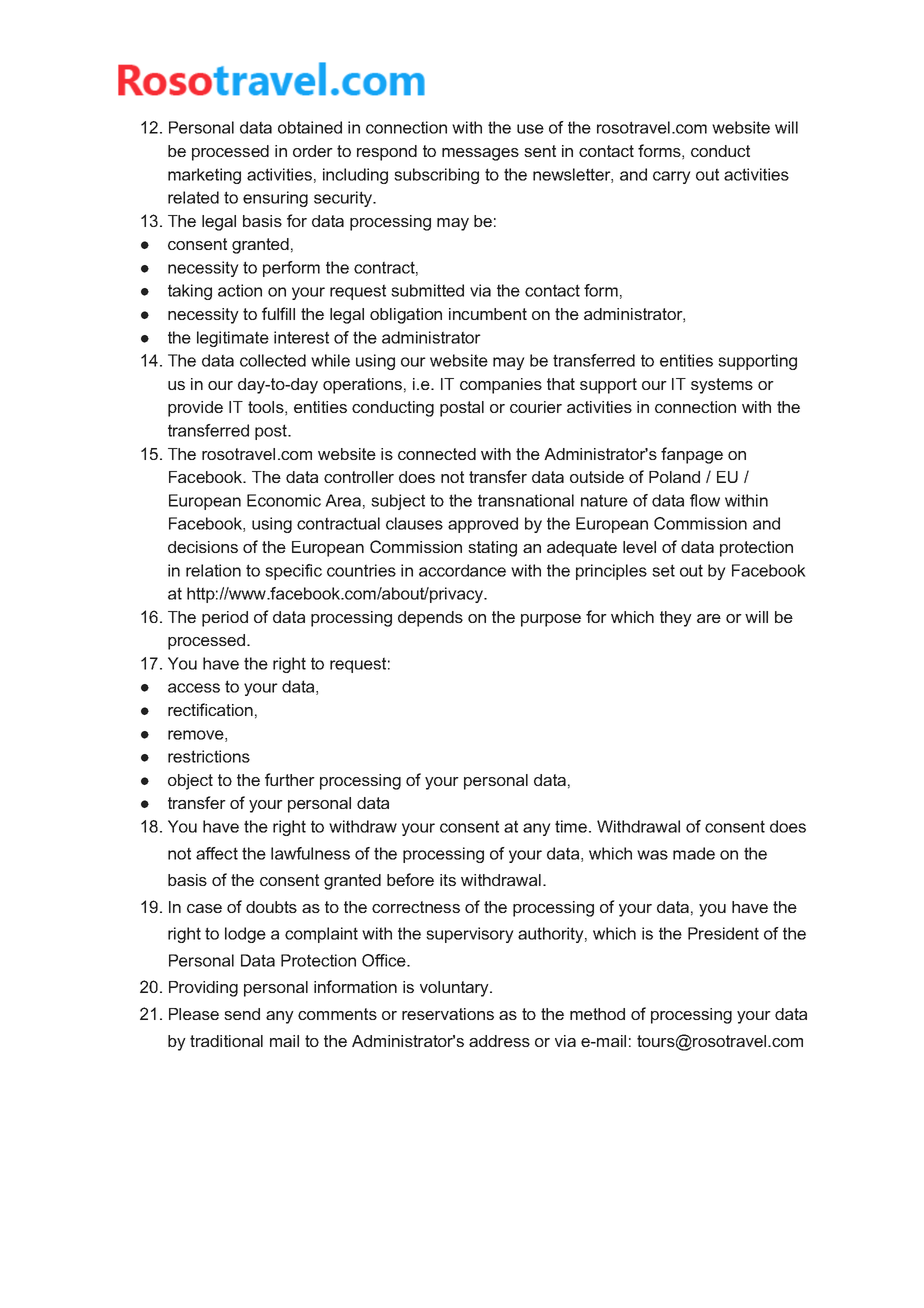 This screenshot has width=924, height=1308. What do you see at coordinates (448, 1014) in the screenshot?
I see `reservations` at bounding box center [448, 1014].
